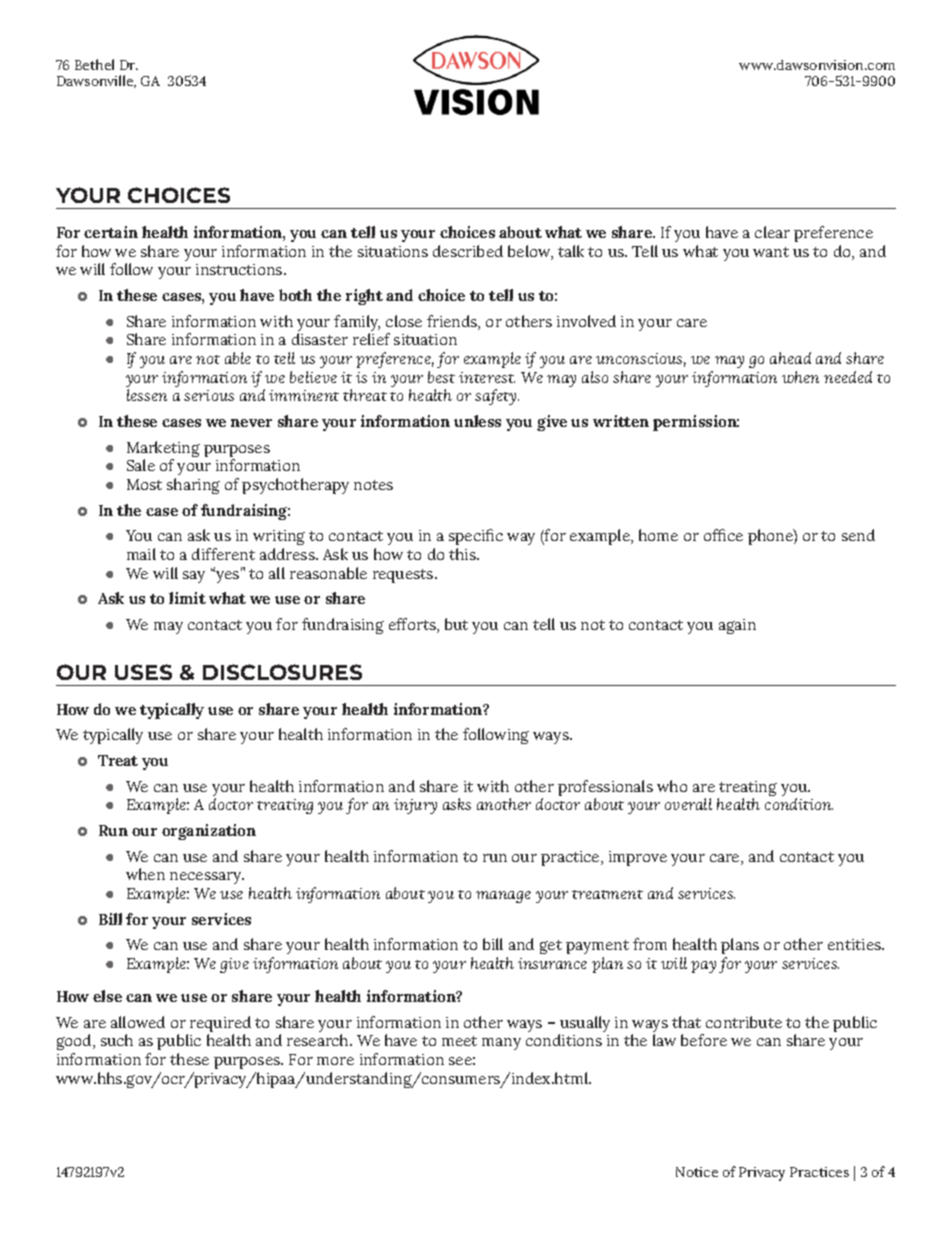 Image resolution: width=952 pixels, height=1233 pixels. I want to click on Notice, so click(697, 1172).
